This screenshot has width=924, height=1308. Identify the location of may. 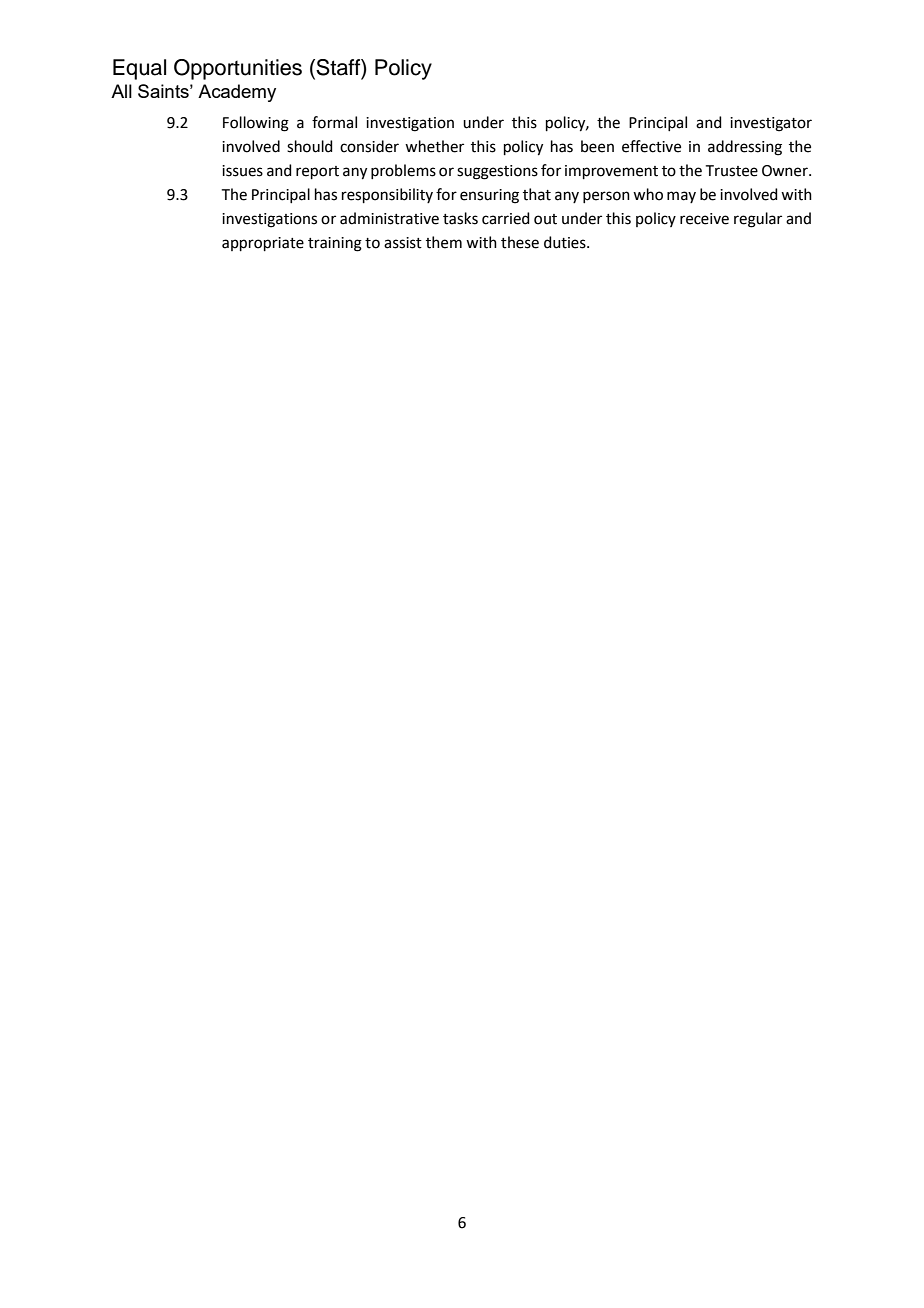
(681, 197).
